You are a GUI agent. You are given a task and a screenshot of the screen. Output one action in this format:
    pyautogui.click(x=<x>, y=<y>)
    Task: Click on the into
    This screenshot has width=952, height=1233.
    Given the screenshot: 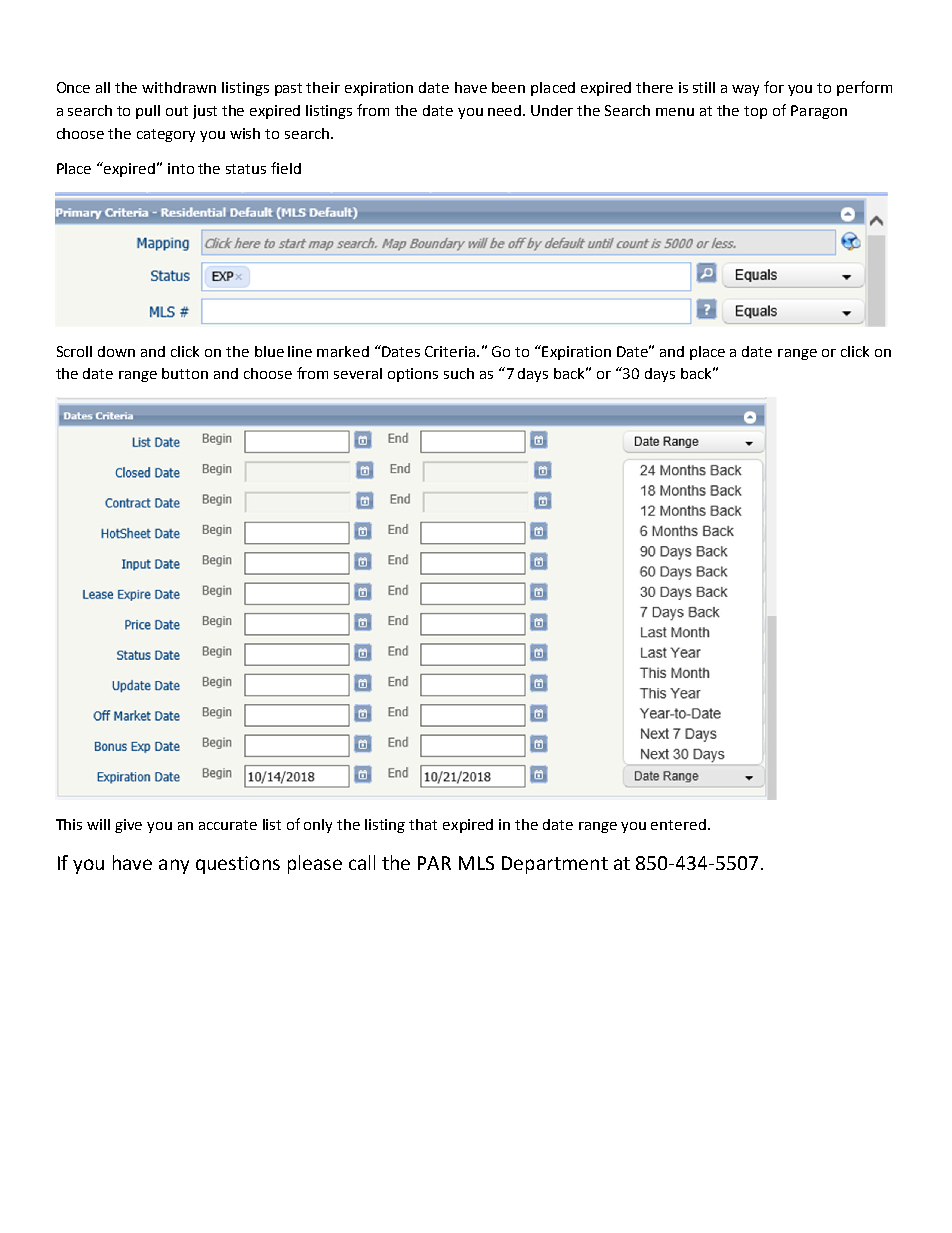 What is the action you would take?
    pyautogui.click(x=181, y=168)
